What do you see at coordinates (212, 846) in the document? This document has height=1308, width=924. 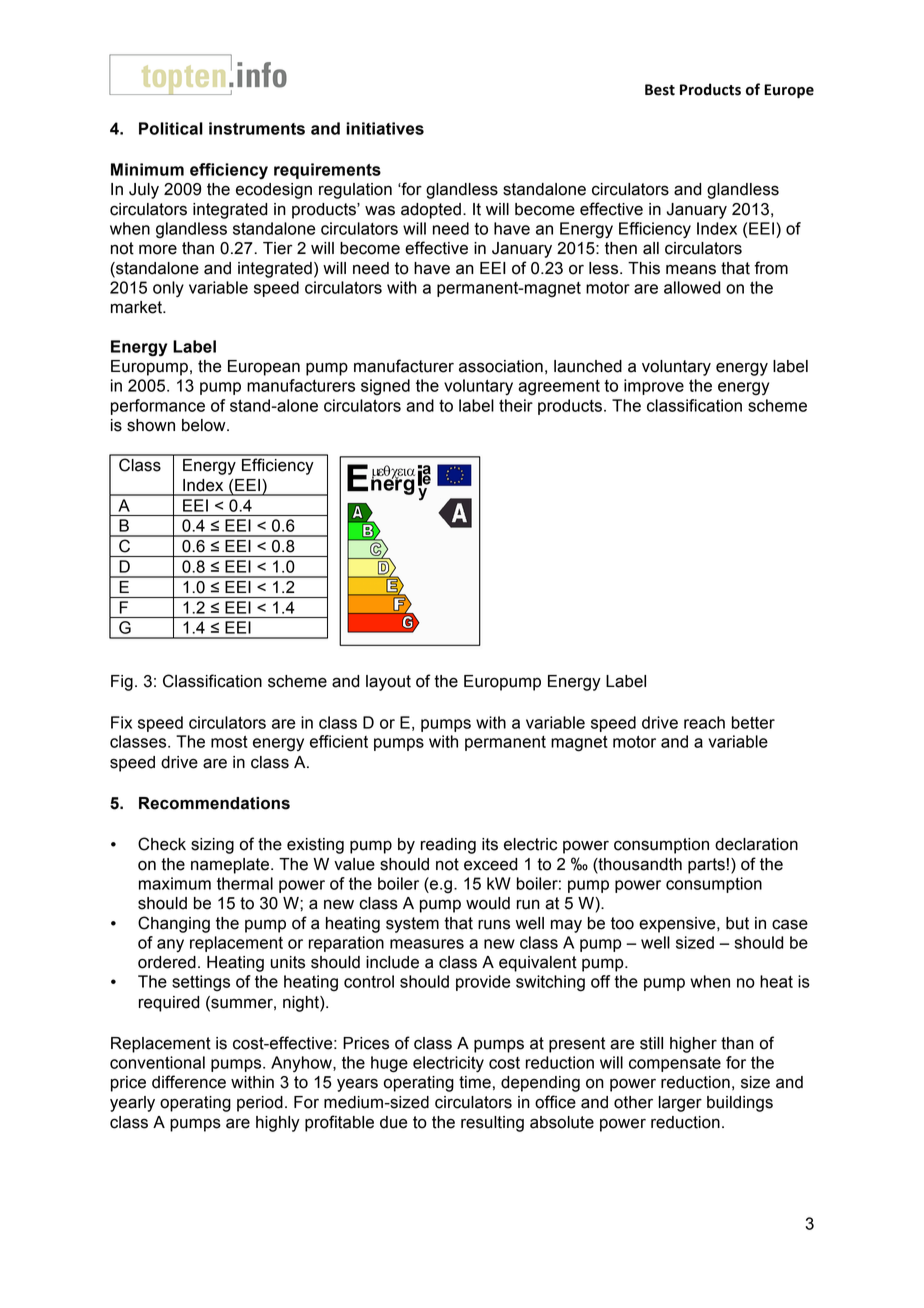 I see `sizing` at bounding box center [212, 846].
